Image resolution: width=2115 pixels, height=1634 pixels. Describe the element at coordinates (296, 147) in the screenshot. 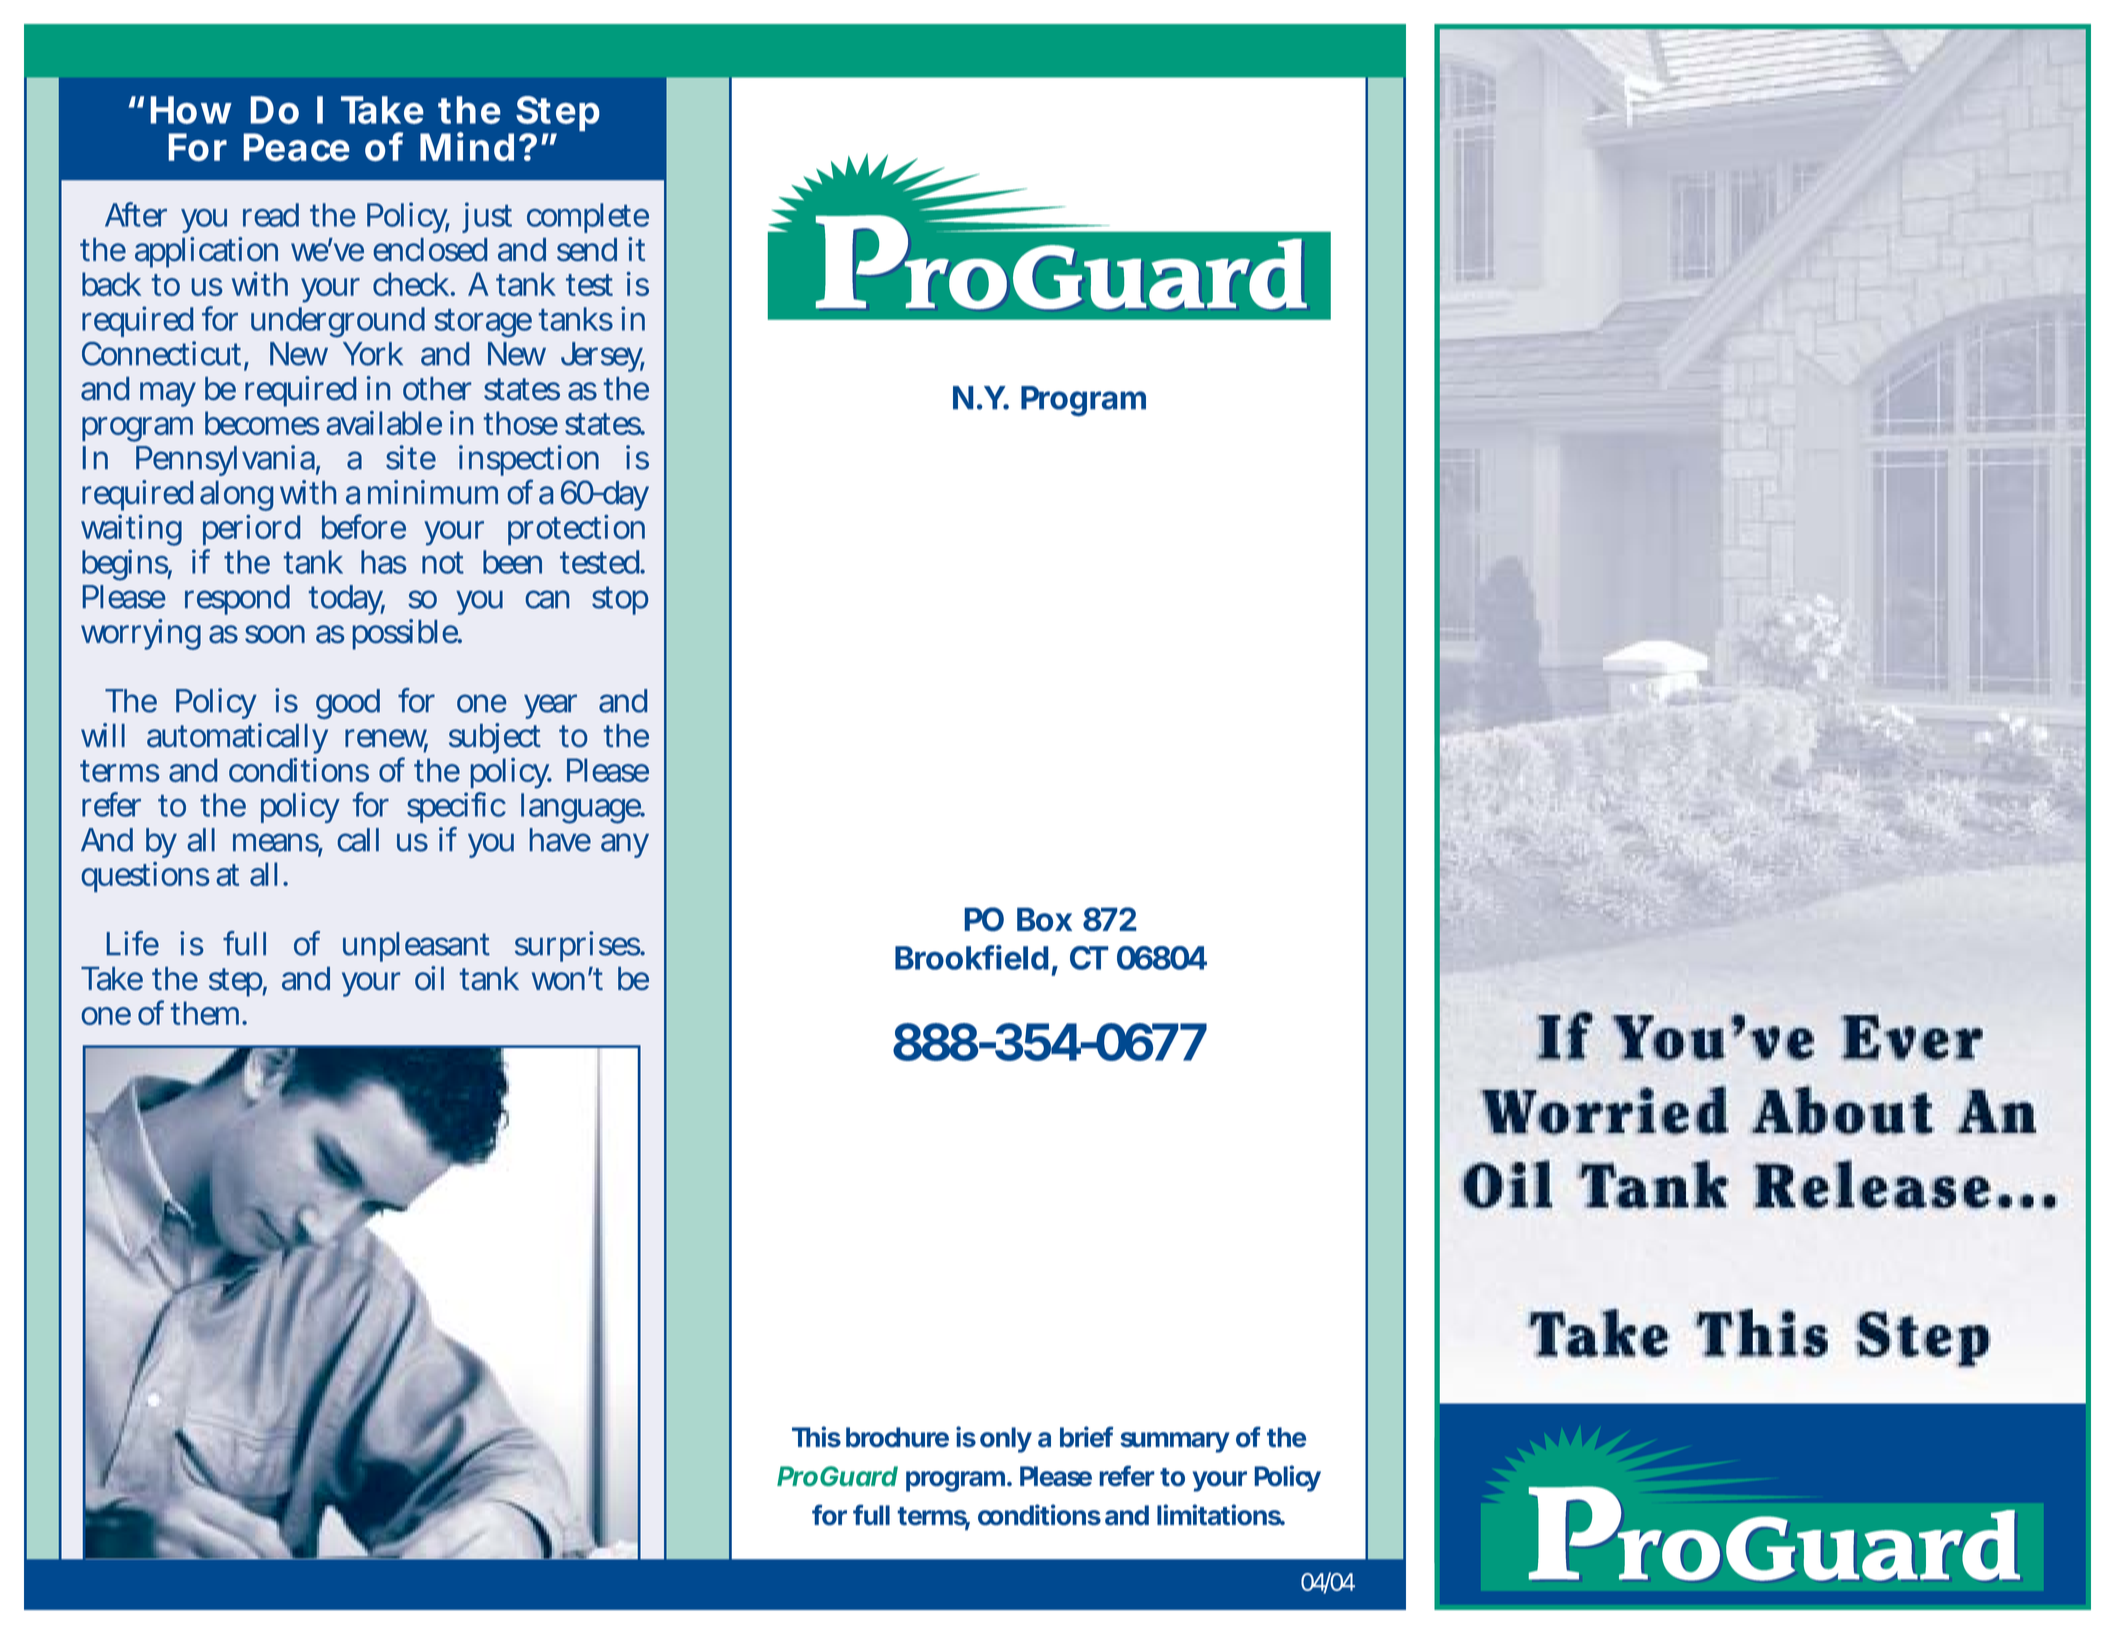

I see `Peace` at that location.
